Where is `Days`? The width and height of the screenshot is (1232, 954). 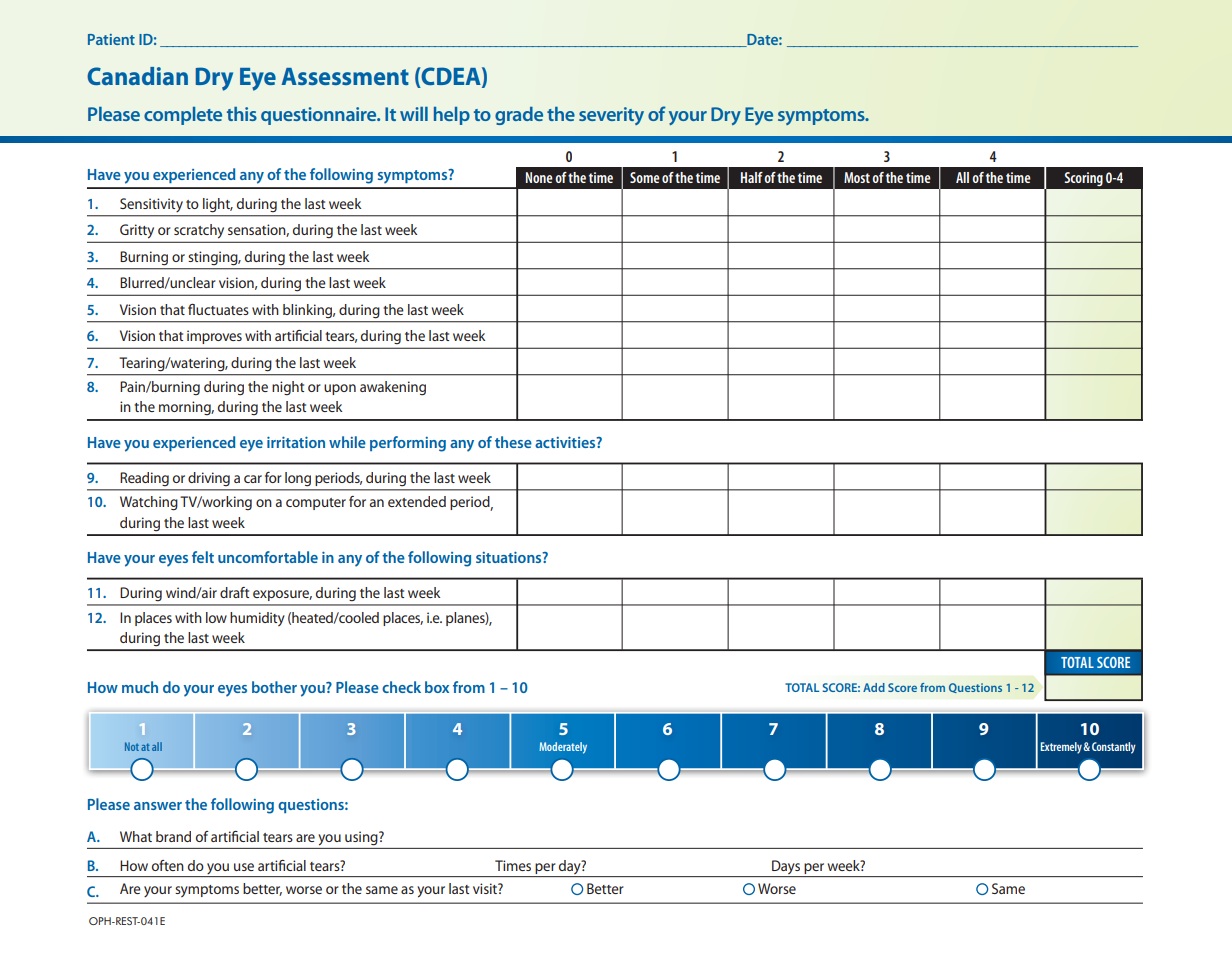
Days is located at coordinates (786, 867).
